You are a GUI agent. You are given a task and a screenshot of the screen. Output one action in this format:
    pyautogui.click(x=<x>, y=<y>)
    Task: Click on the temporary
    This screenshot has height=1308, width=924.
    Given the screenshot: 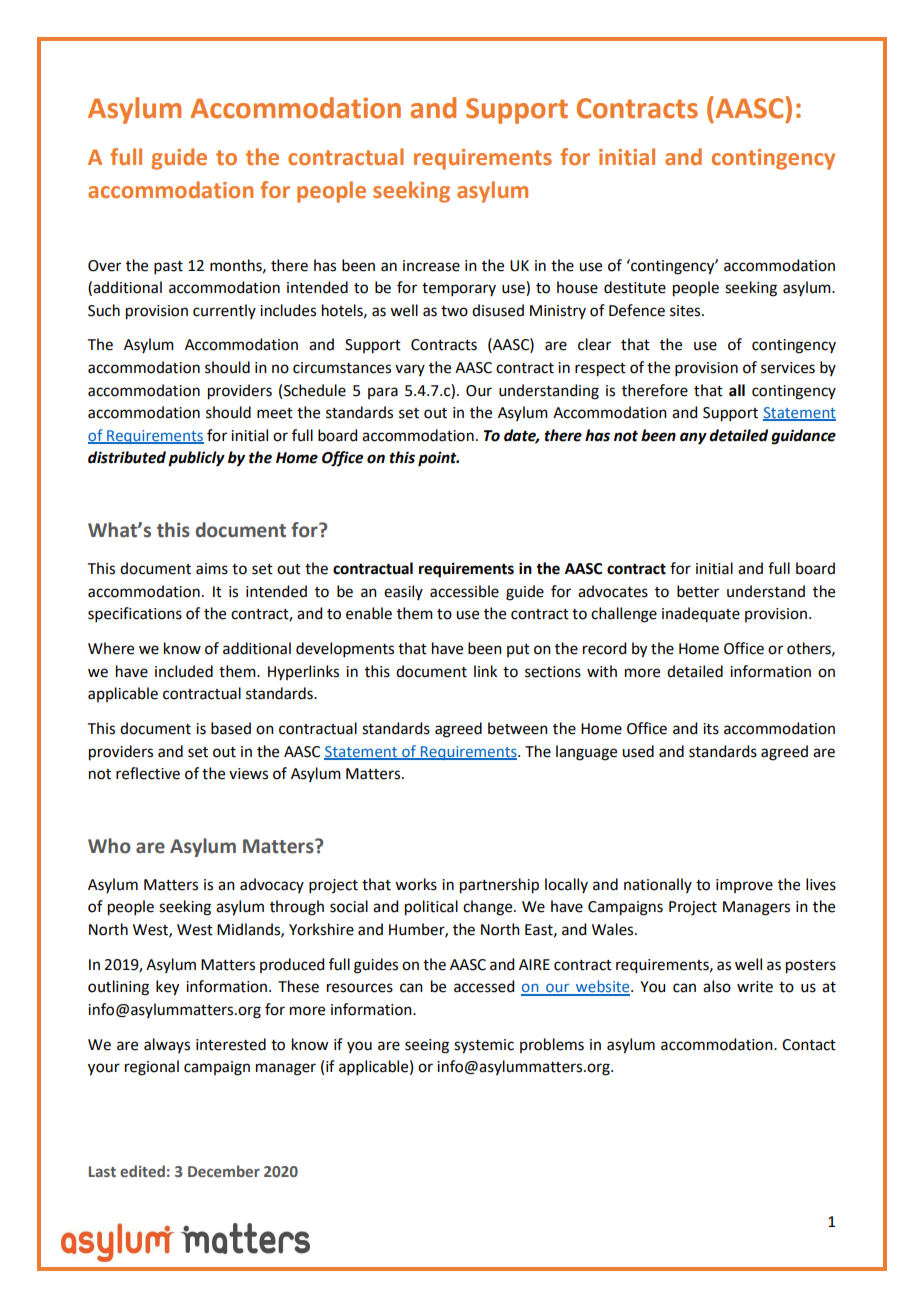 What is the action you would take?
    pyautogui.click(x=459, y=289)
